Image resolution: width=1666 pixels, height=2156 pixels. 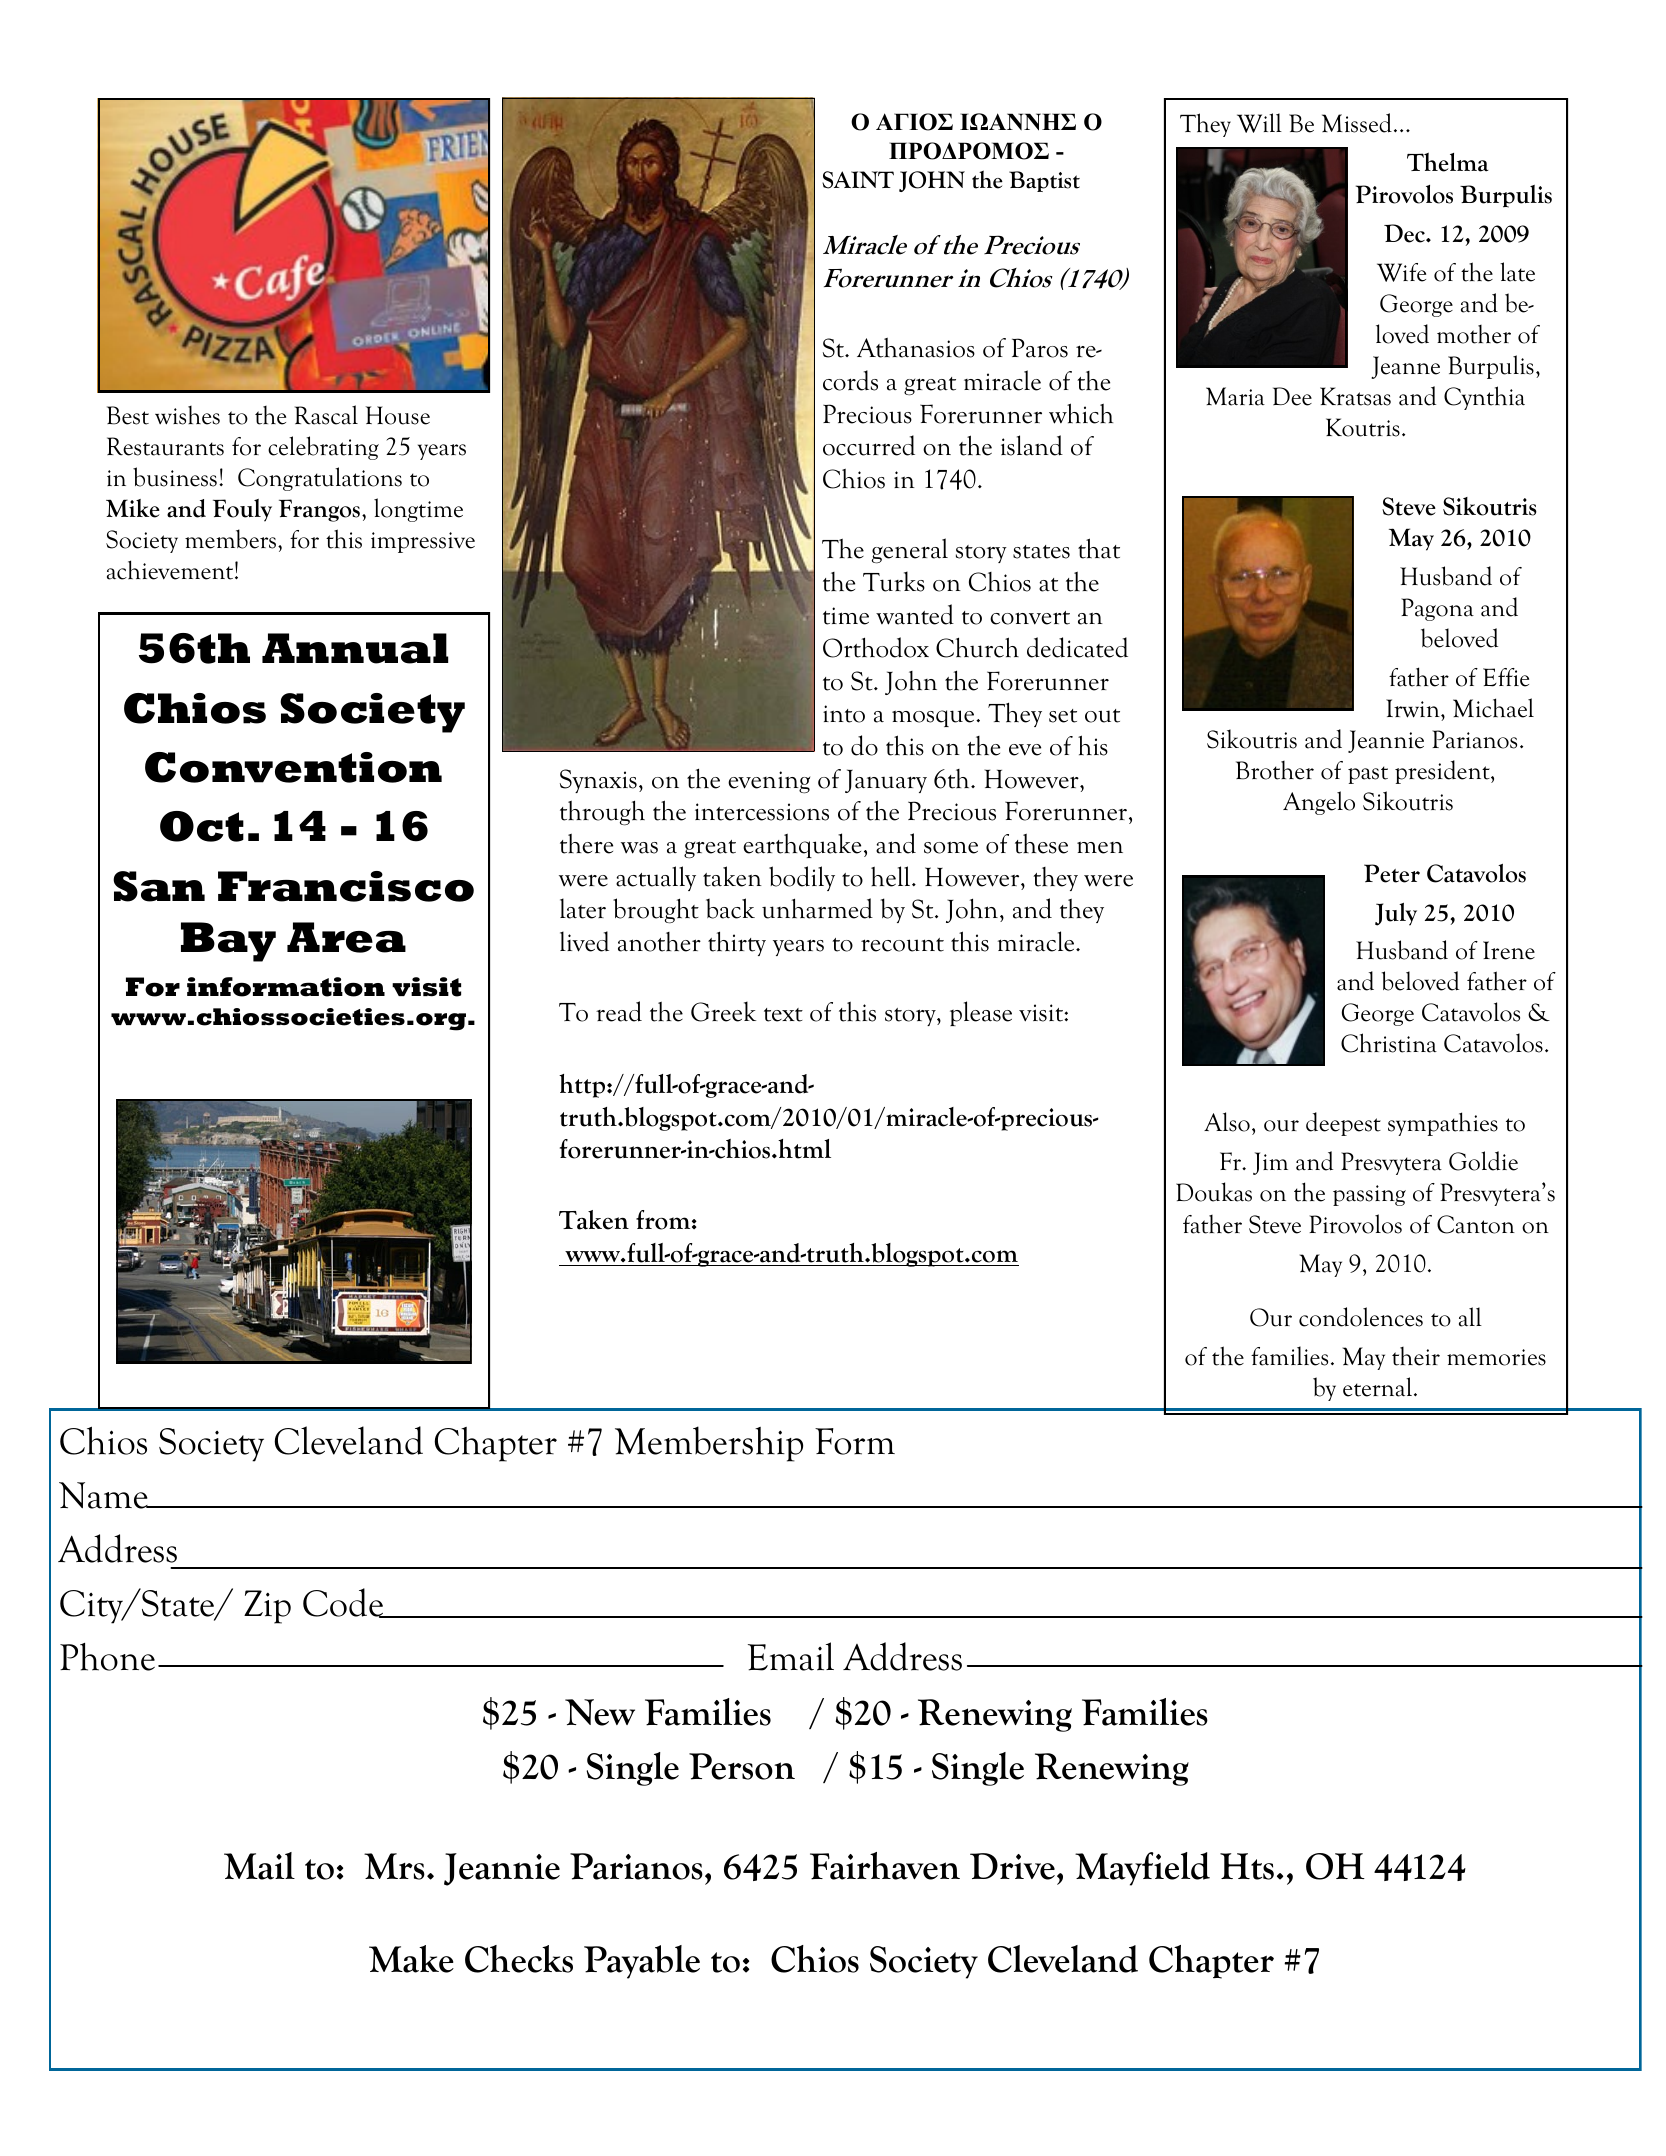 I want to click on Bay, so click(x=228, y=942).
